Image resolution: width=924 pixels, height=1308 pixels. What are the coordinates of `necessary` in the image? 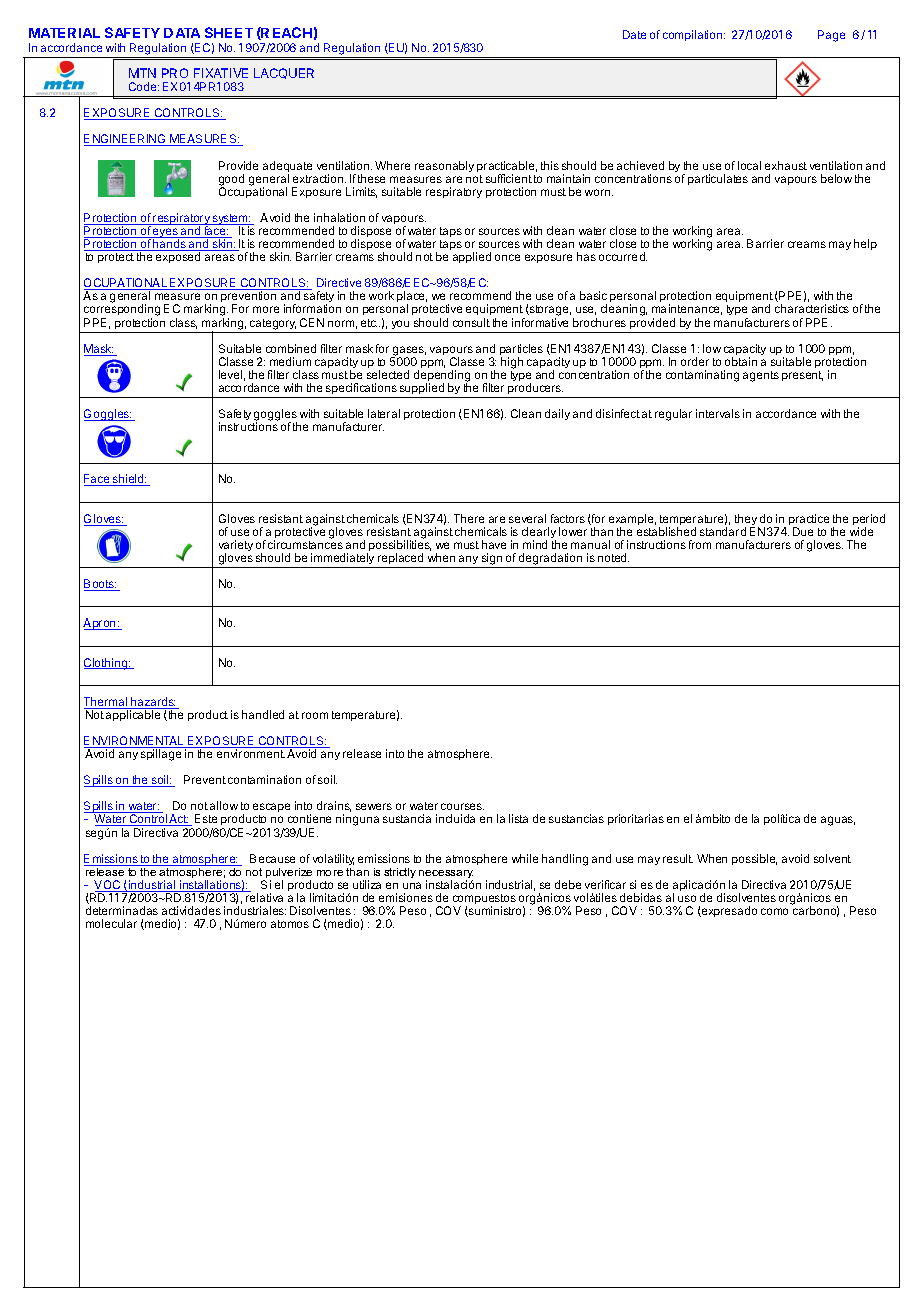 It's located at (446, 875).
